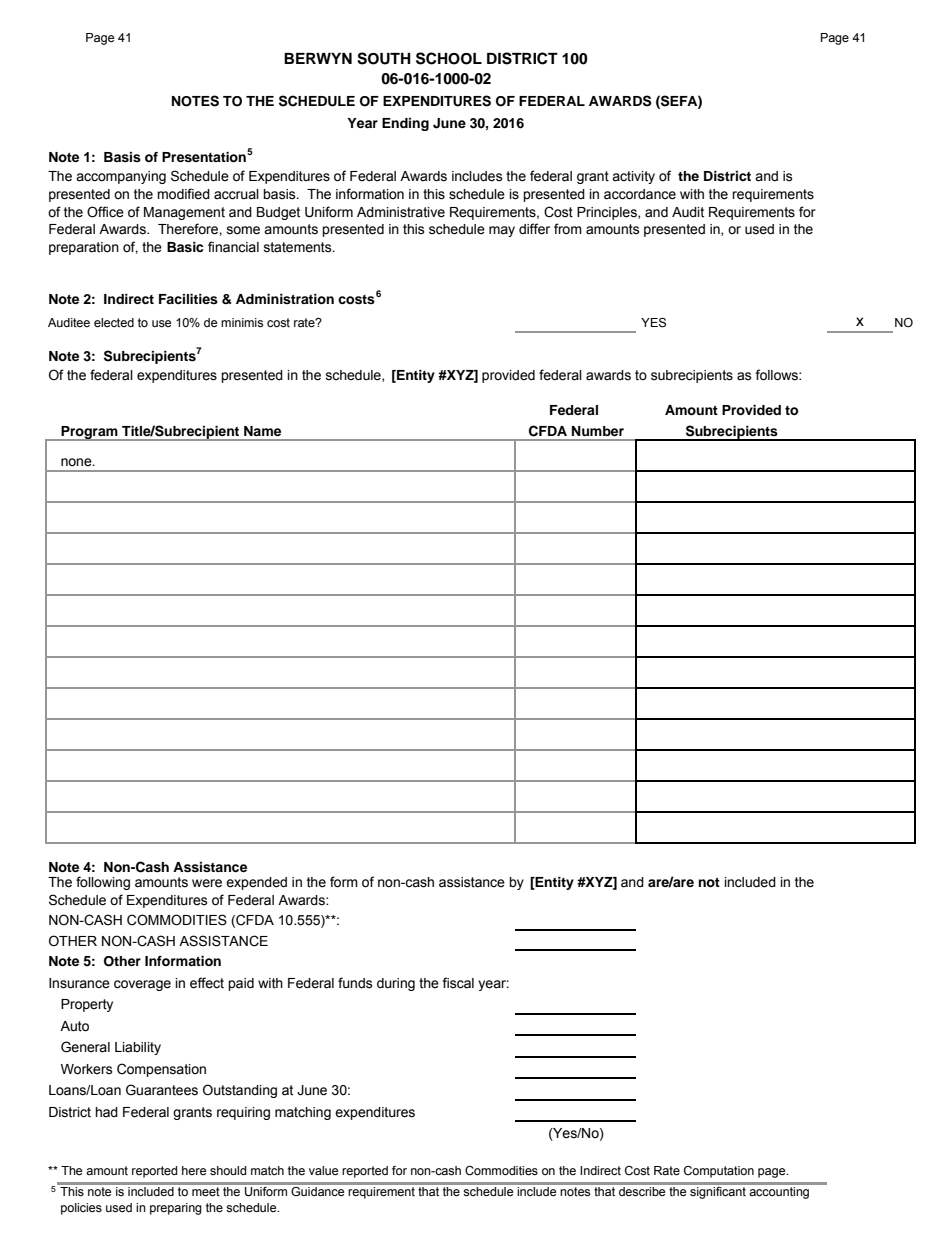 The width and height of the image is (952, 1233). I want to click on fiscal, so click(458, 983).
